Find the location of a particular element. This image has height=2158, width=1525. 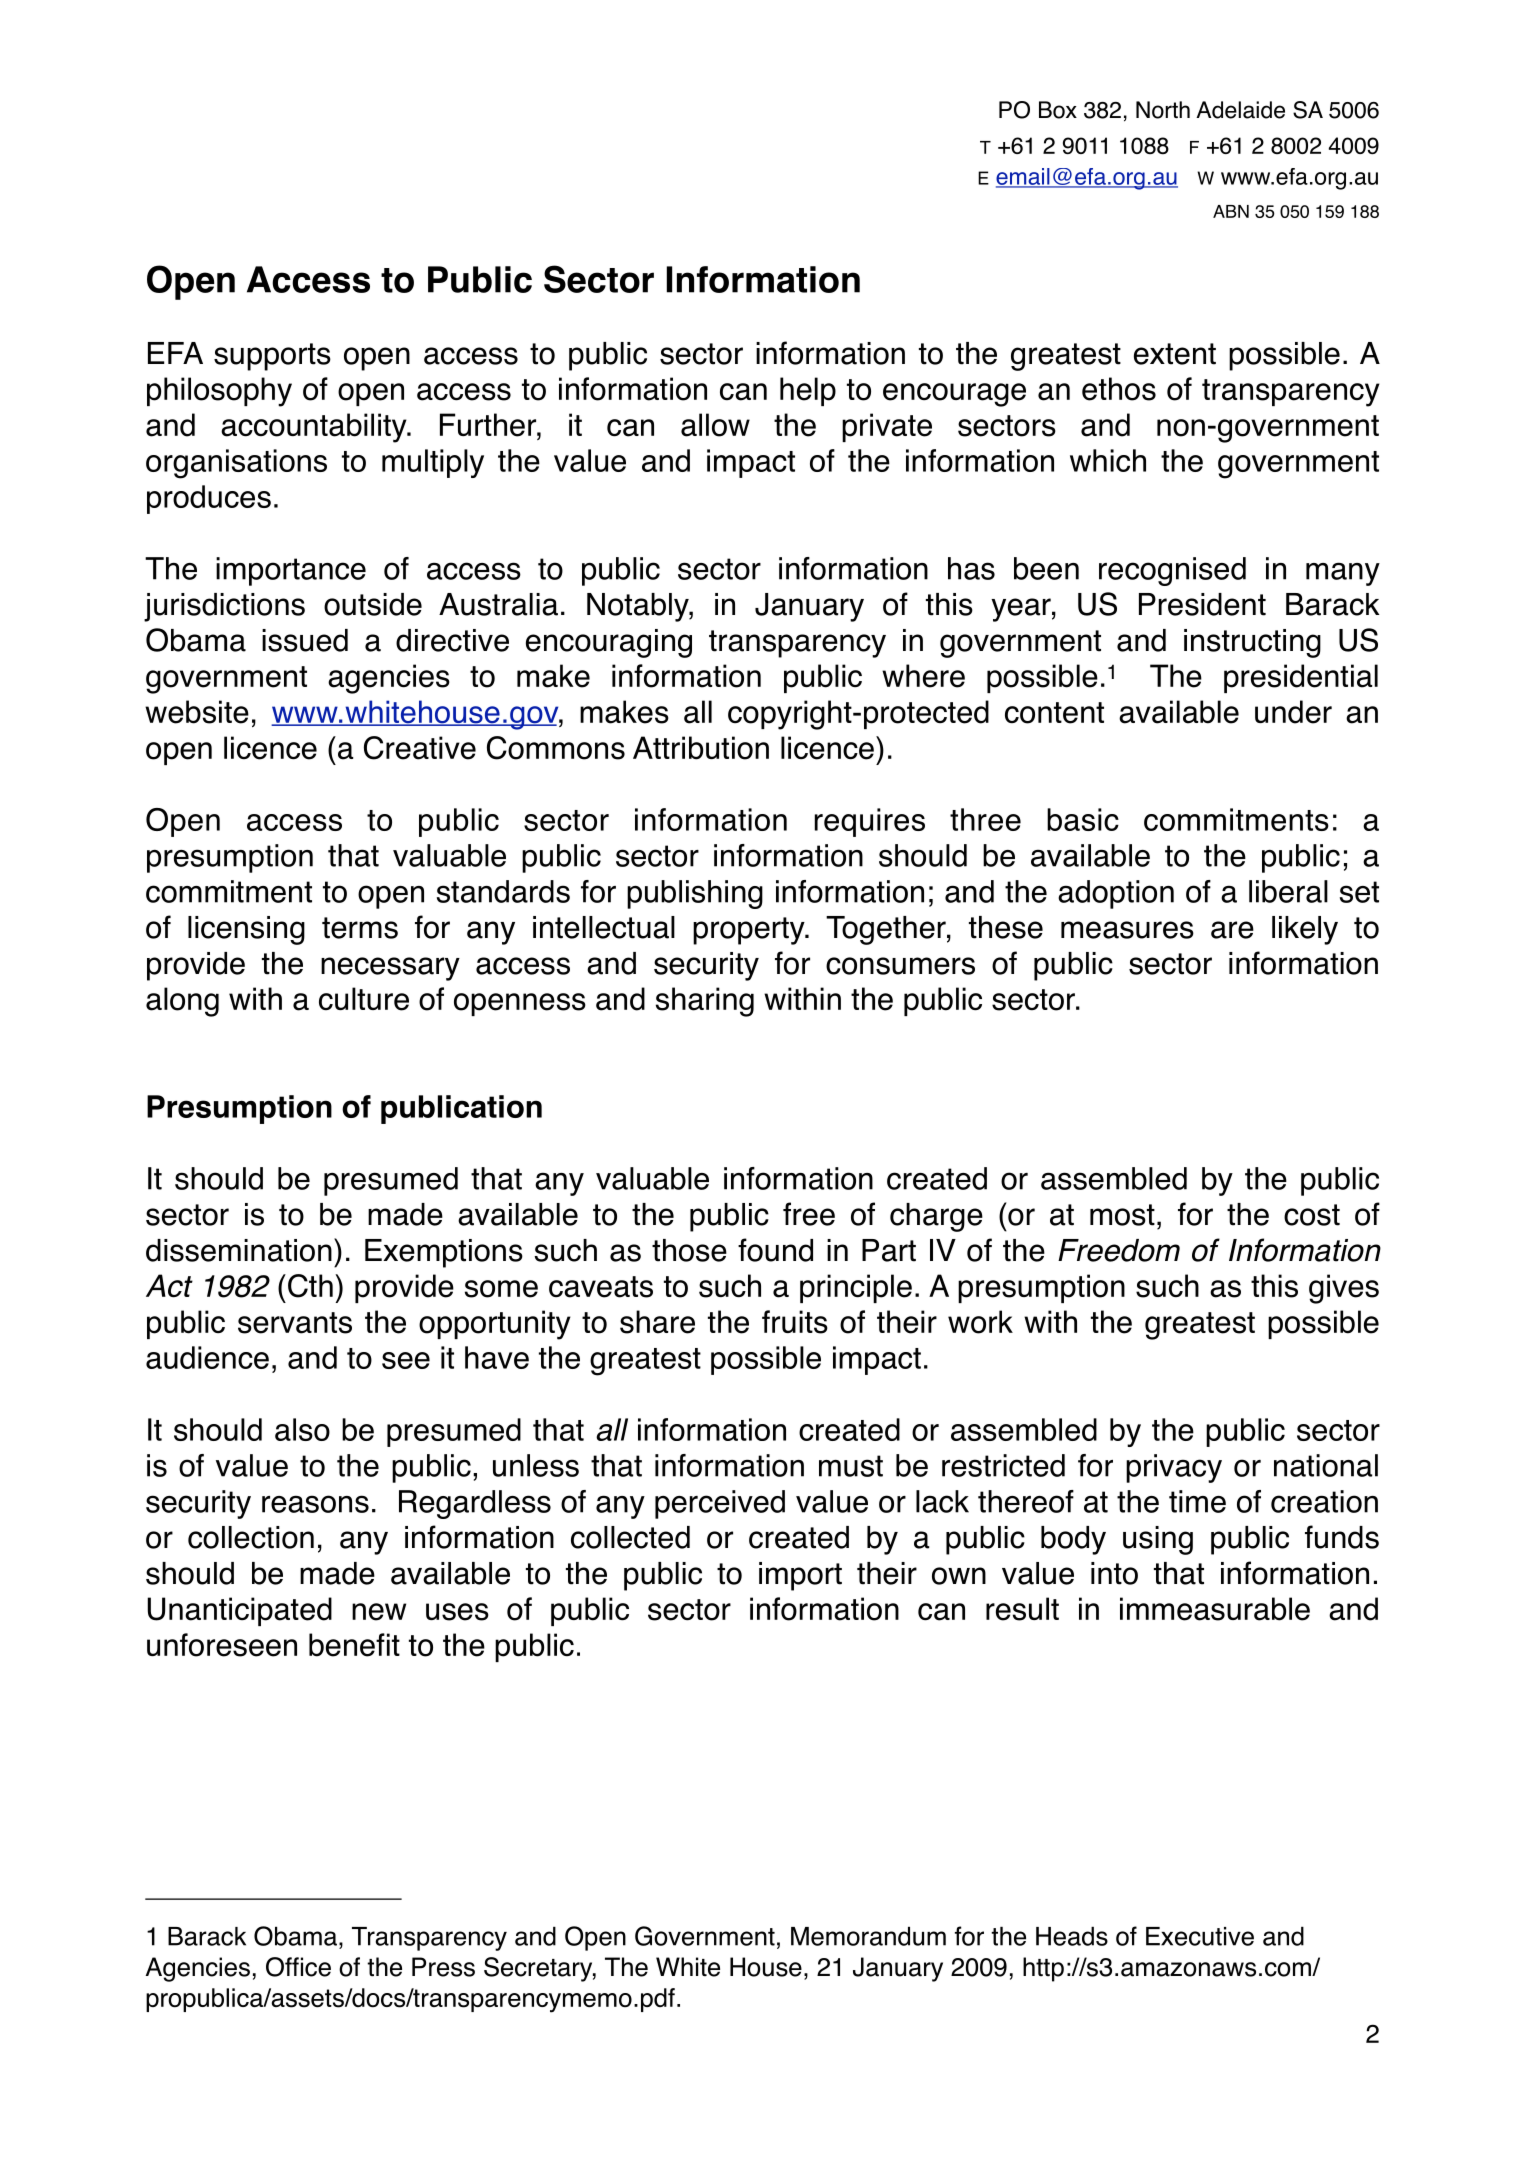

Office is located at coordinates (298, 1967).
